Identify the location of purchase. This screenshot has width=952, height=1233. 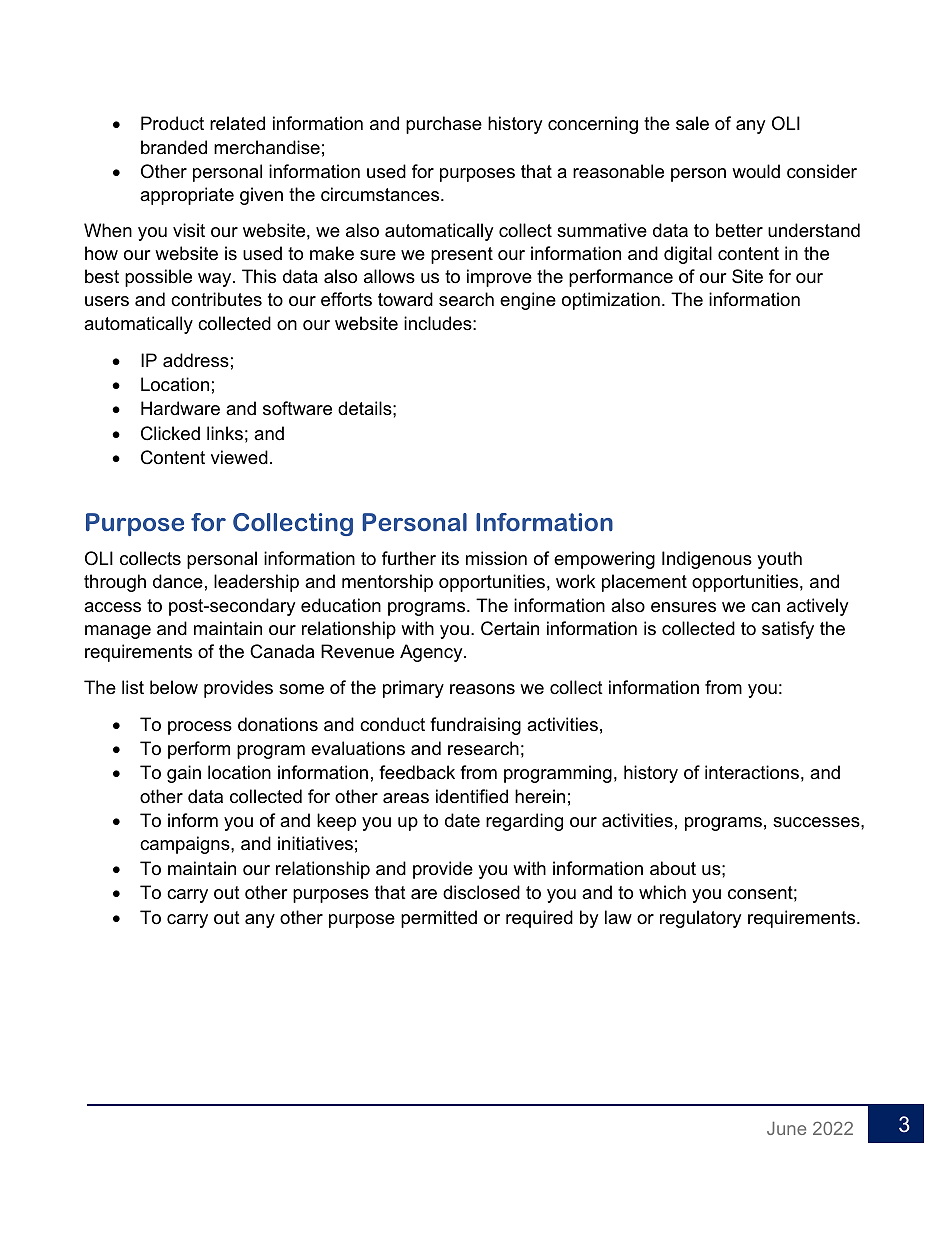
(444, 125).
